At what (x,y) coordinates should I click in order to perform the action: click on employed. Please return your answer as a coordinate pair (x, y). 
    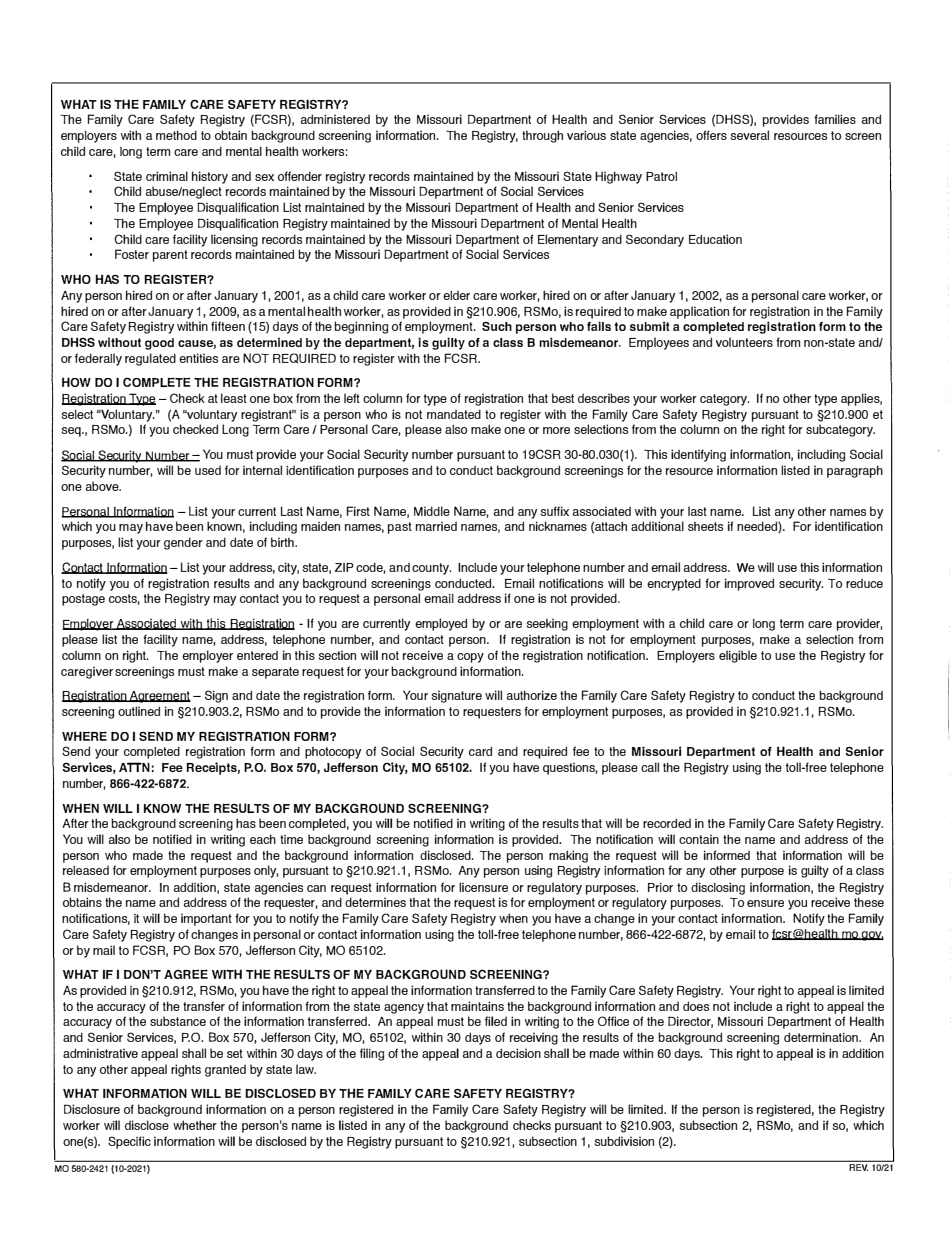
    Looking at the image, I should click on (441, 624).
